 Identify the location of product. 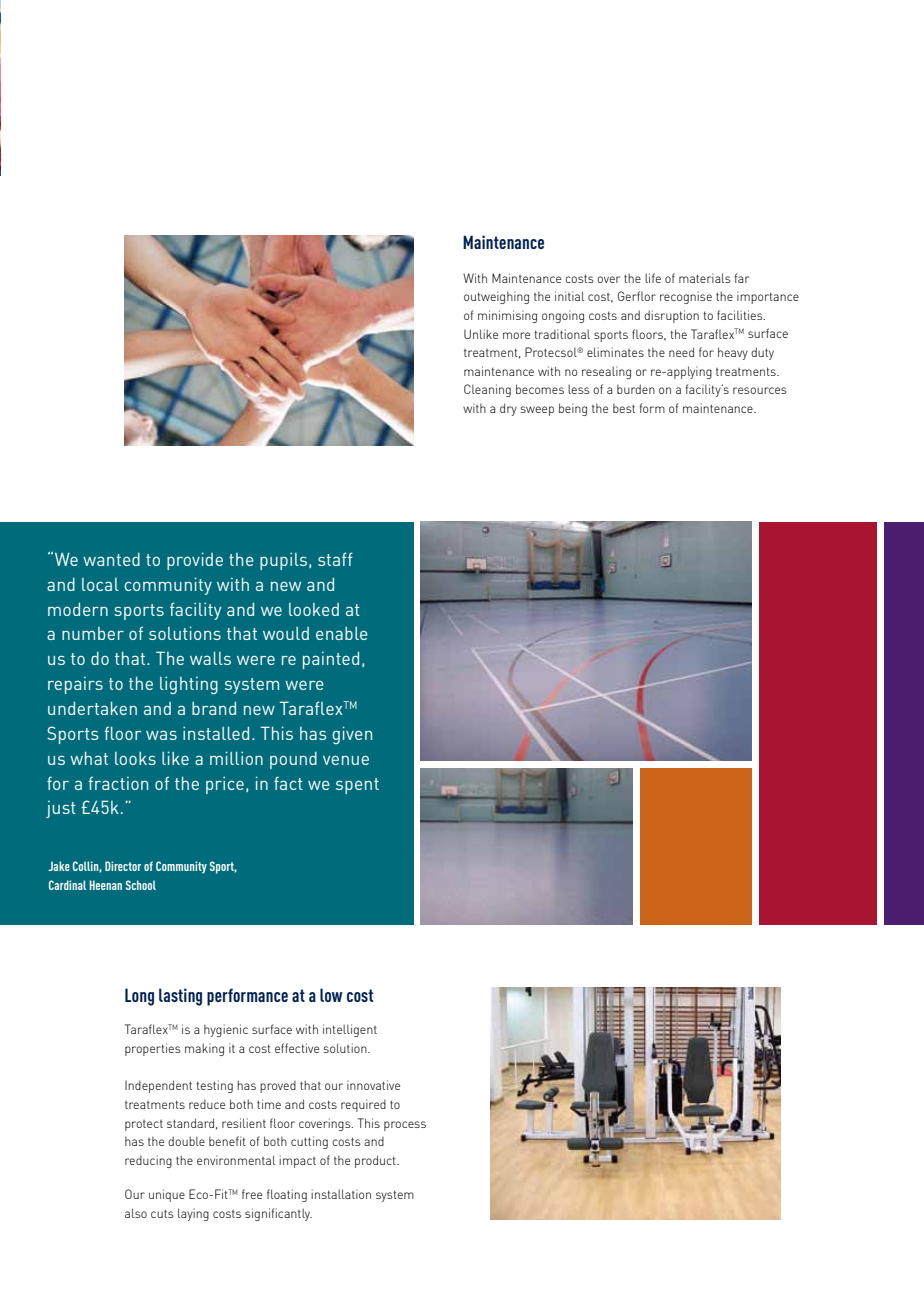
(376, 1161).
